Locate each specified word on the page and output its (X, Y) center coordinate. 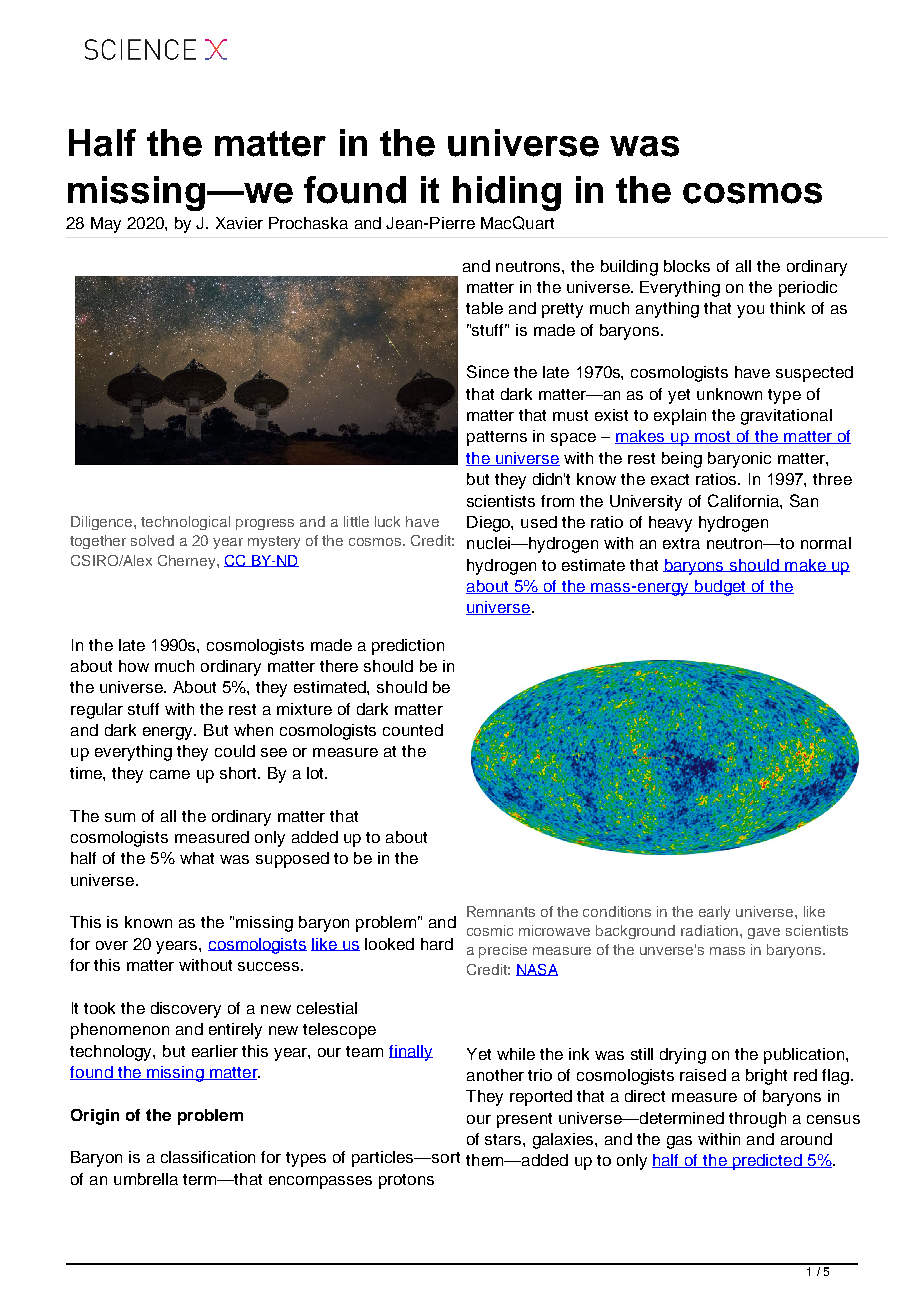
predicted (767, 1162)
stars (504, 1139)
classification (208, 1157)
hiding (507, 193)
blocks (687, 266)
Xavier (239, 223)
